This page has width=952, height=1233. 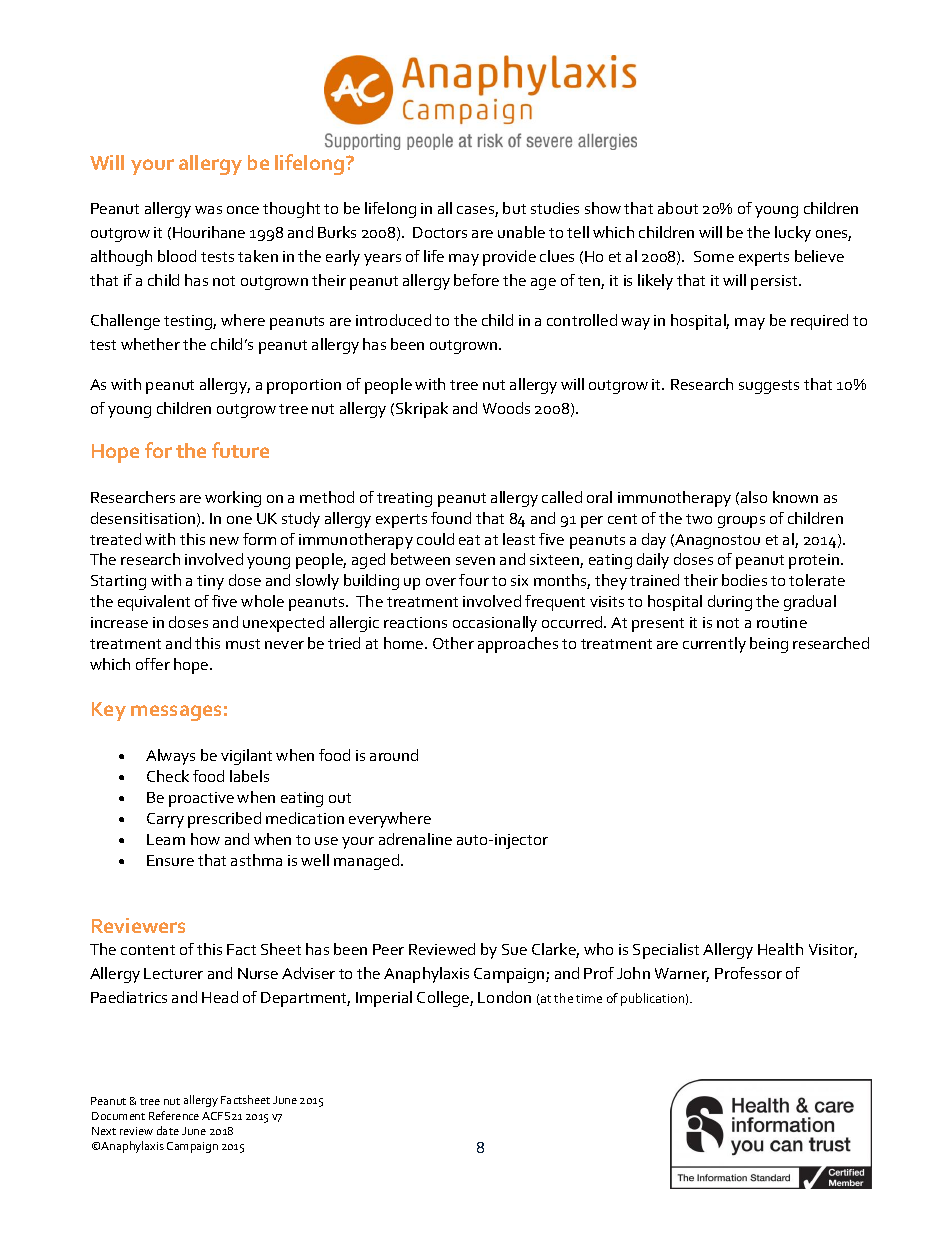 What do you see at coordinates (440, 232) in the page?
I see `Doctors` at bounding box center [440, 232].
